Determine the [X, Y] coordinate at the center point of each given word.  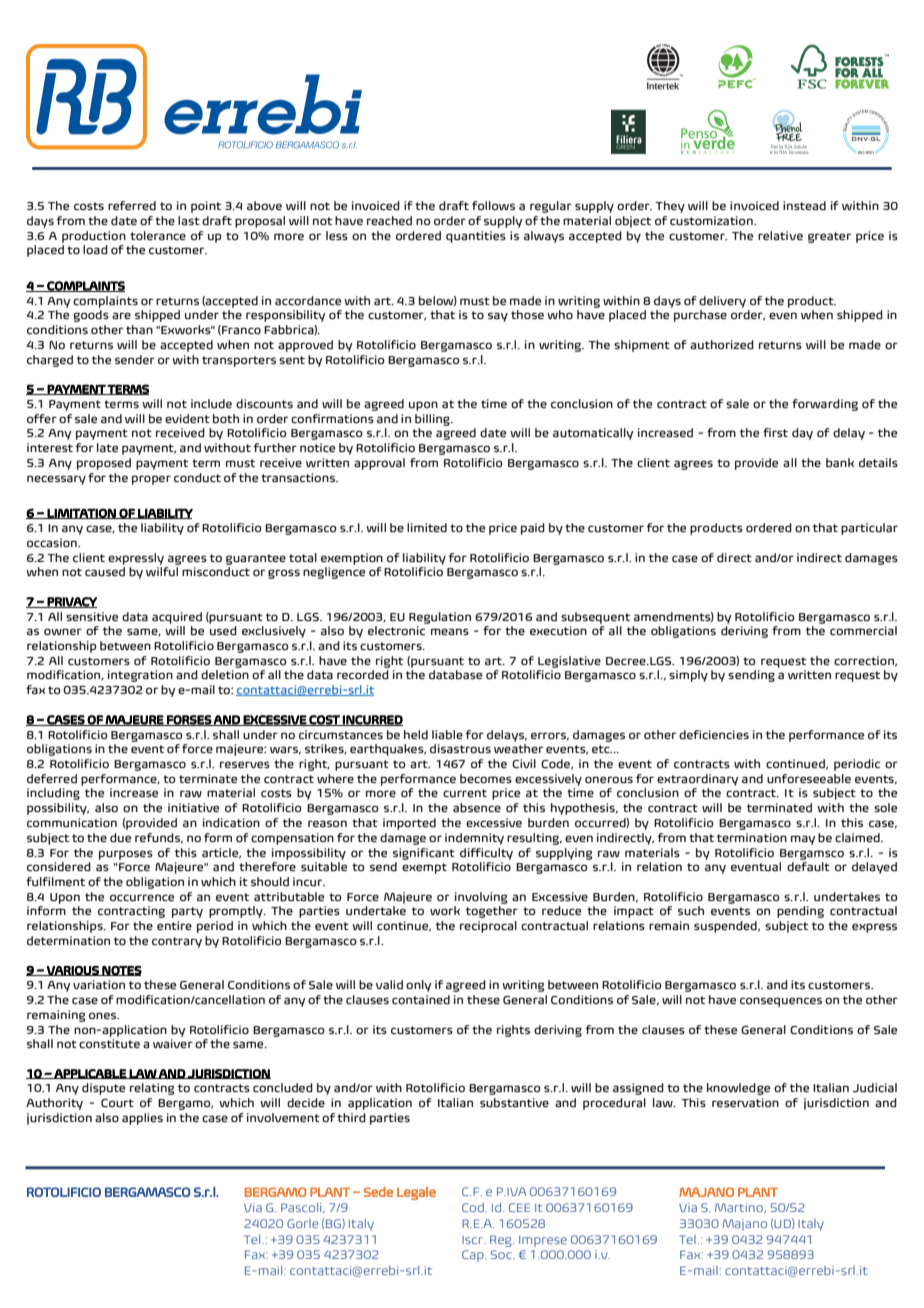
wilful [162, 572]
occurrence [142, 898]
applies [142, 1119]
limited [427, 528]
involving [481, 898]
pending [800, 912]
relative [780, 236]
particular [869, 529]
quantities [476, 237]
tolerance [158, 236]
